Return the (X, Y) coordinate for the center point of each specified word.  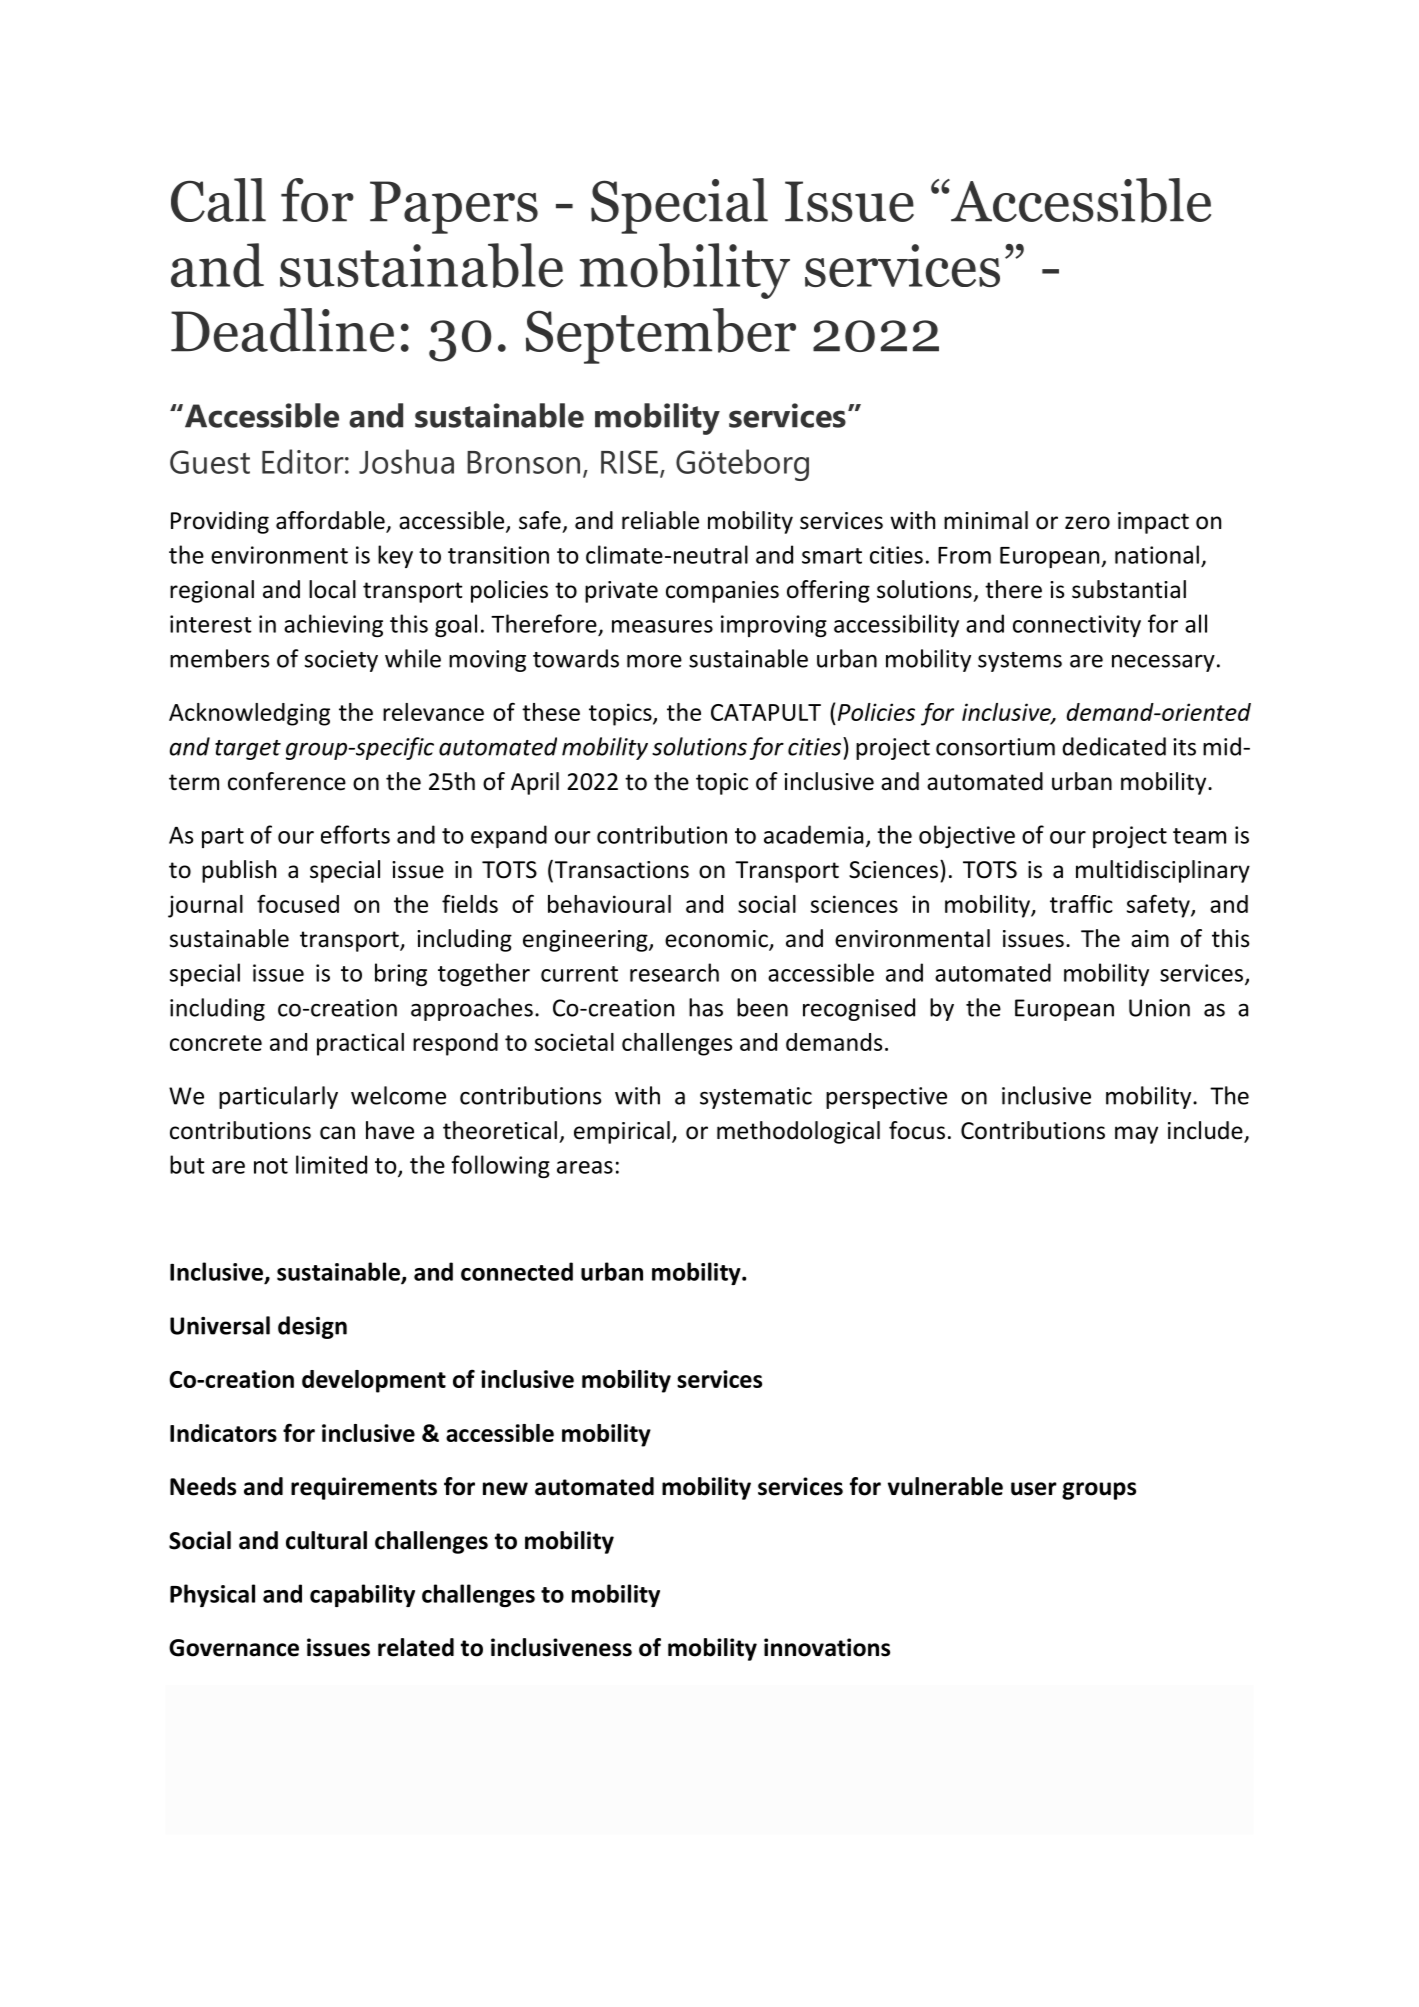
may (1136, 1135)
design (312, 1327)
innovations (827, 1647)
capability (362, 1595)
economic (717, 940)
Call (218, 200)
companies (722, 592)
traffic (1081, 904)
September (661, 336)
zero (1087, 523)
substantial (1129, 589)
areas (585, 1167)
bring (401, 974)
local (332, 589)
